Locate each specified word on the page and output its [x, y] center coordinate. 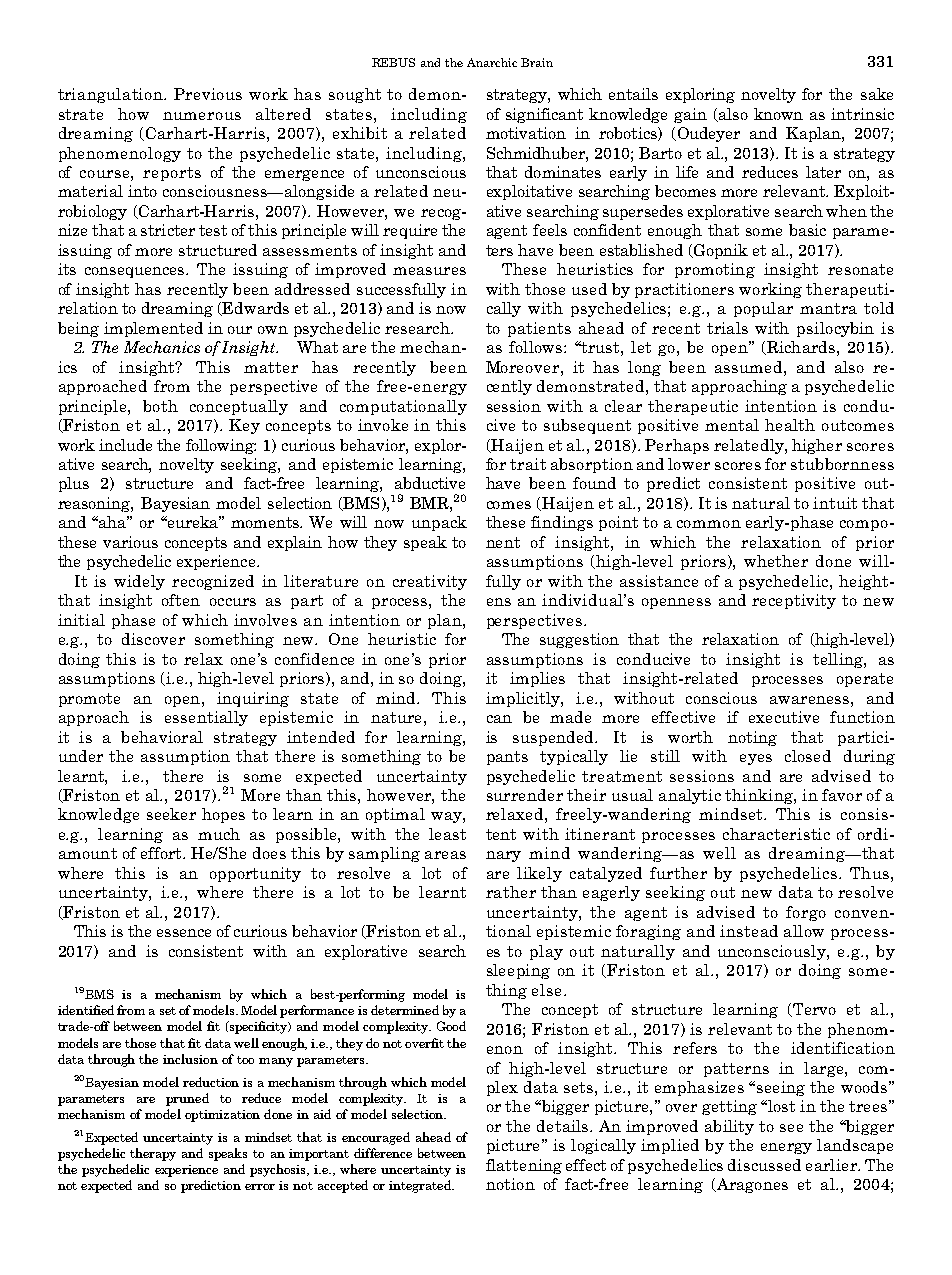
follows [537, 347]
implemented [153, 329]
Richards [800, 348]
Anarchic [492, 62]
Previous [208, 94]
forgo [806, 913]
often [181, 600]
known [778, 114]
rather [511, 892]
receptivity [794, 601]
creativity [430, 582]
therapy [153, 1154]
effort [162, 853]
